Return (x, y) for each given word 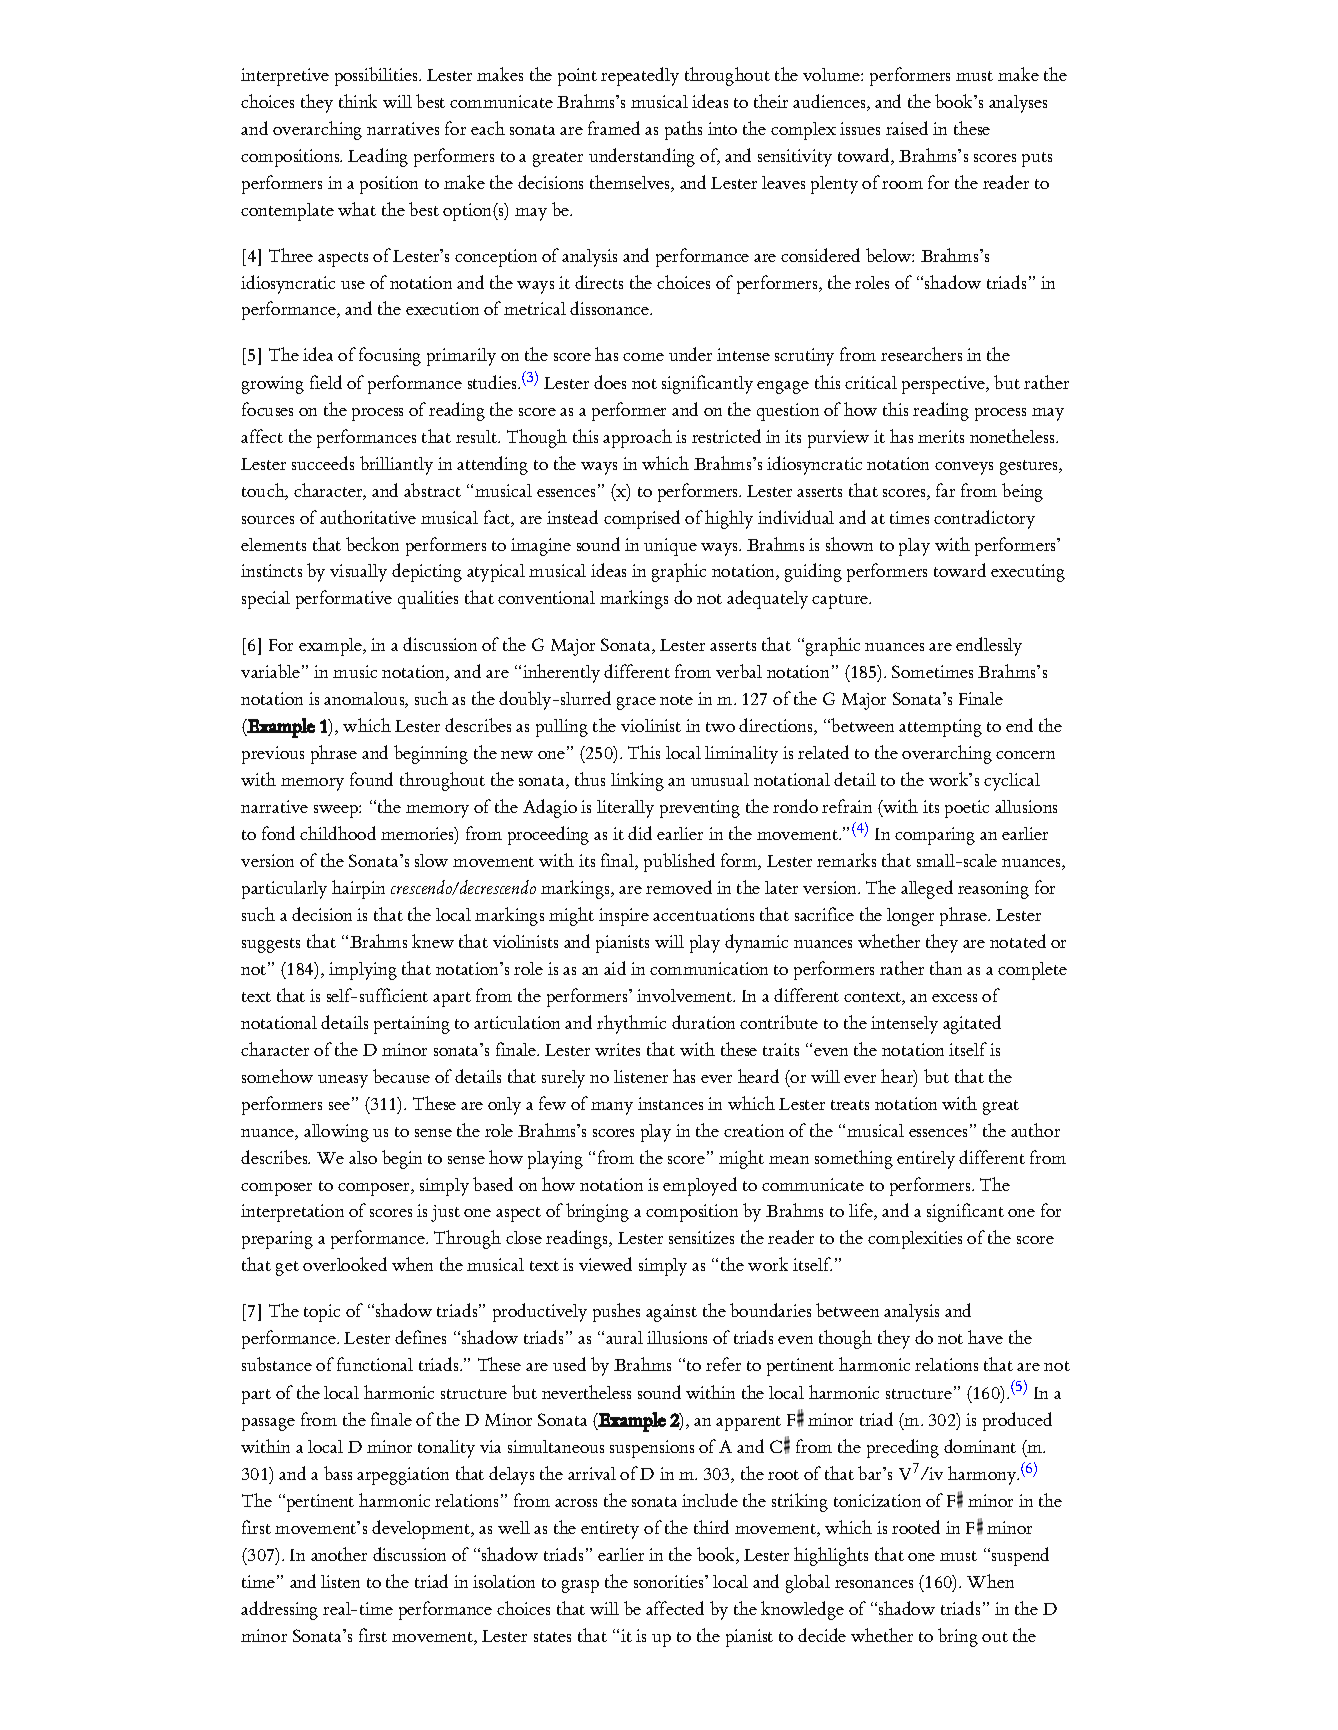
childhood (338, 833)
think (358, 101)
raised (907, 128)
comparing (935, 836)
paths (683, 130)
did (640, 833)
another (339, 1554)
